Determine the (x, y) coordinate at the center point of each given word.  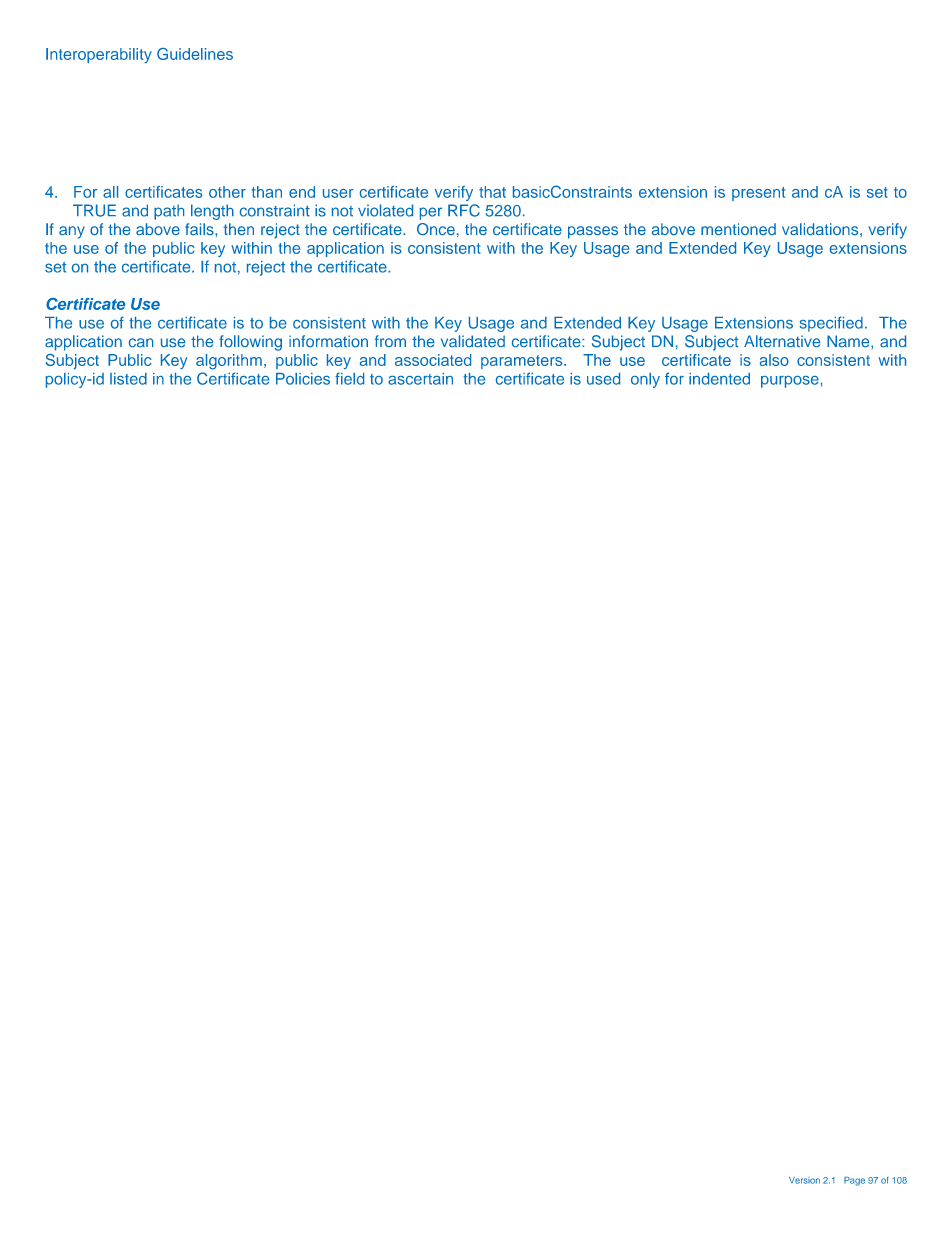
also (774, 360)
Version (804, 1180)
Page (854, 1181)
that (492, 192)
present (759, 194)
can (141, 342)
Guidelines (195, 54)
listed (128, 379)
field (349, 378)
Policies (303, 379)
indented (719, 379)
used (603, 379)
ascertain (420, 379)
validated (473, 341)
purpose (790, 382)
